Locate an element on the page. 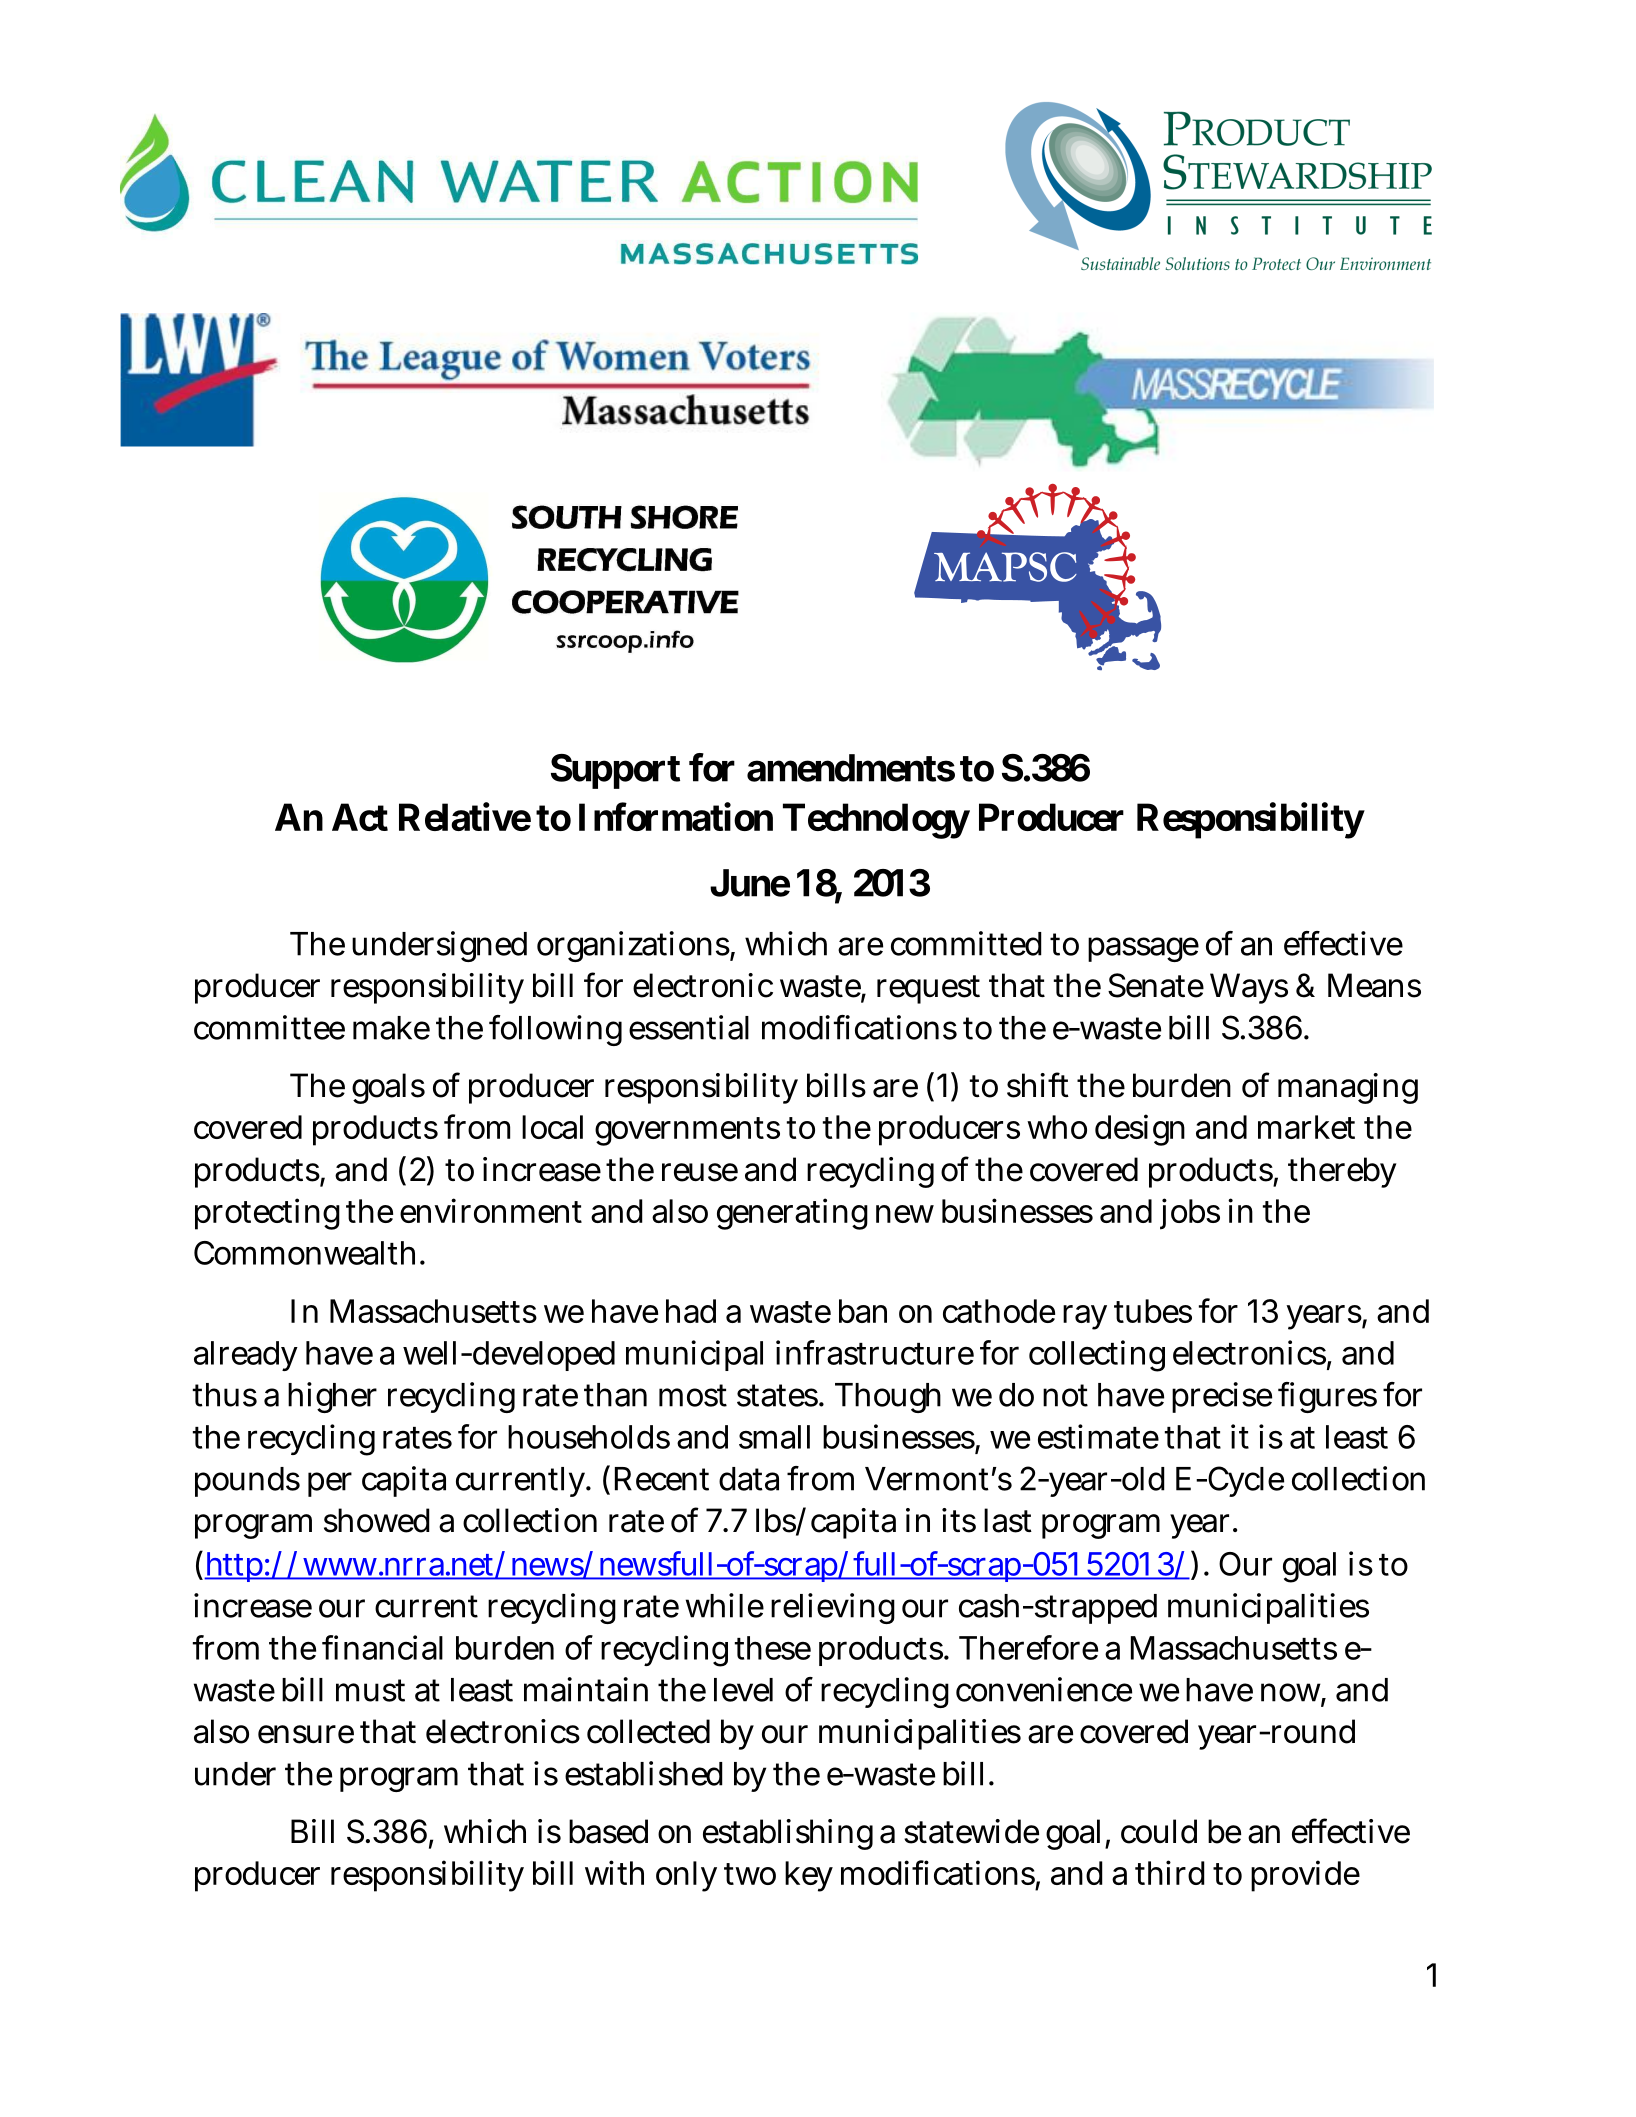 Image resolution: width=1636 pixels, height=2117 pixels. make is located at coordinates (391, 1028).
